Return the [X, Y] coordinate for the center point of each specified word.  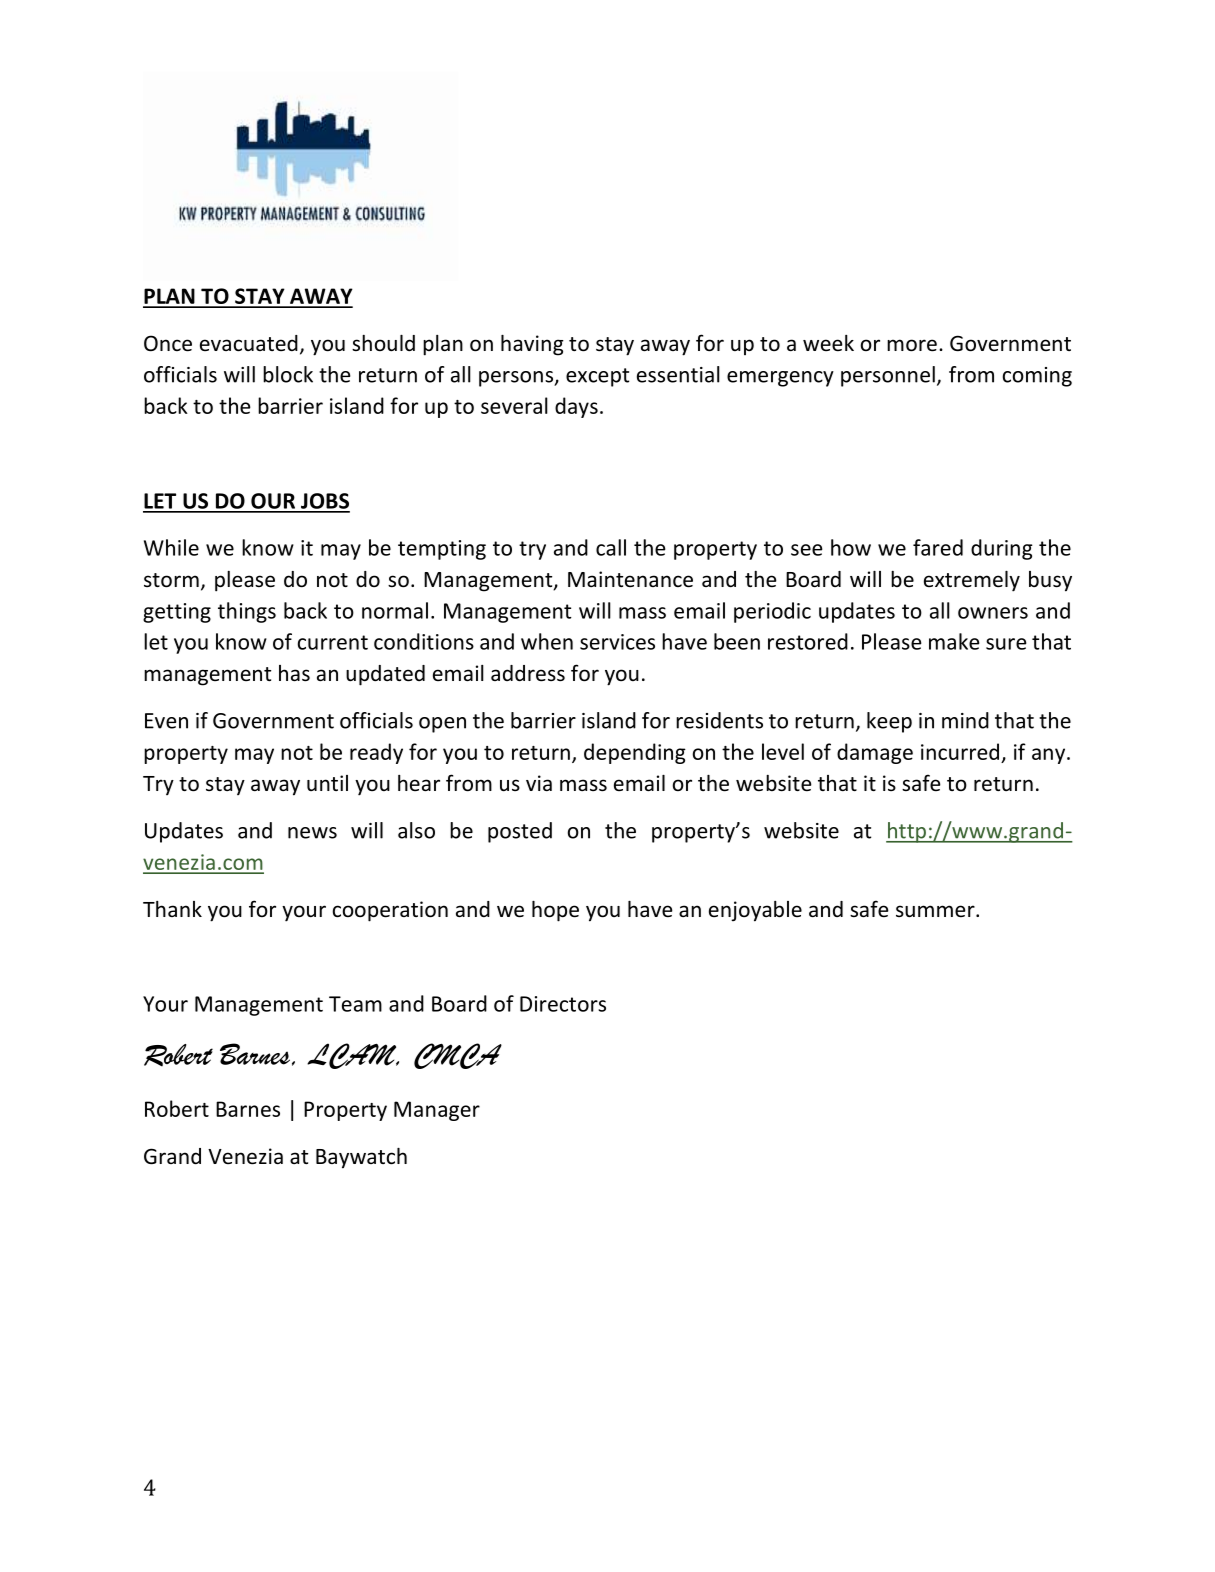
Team [355, 1004]
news [312, 833]
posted [520, 832]
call [611, 547]
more [912, 345]
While [171, 547]
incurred [960, 751]
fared [938, 547]
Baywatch [361, 1158]
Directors [563, 1004]
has [294, 673]
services [617, 642]
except [597, 377]
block [288, 374]
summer [936, 911]
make [954, 641]
